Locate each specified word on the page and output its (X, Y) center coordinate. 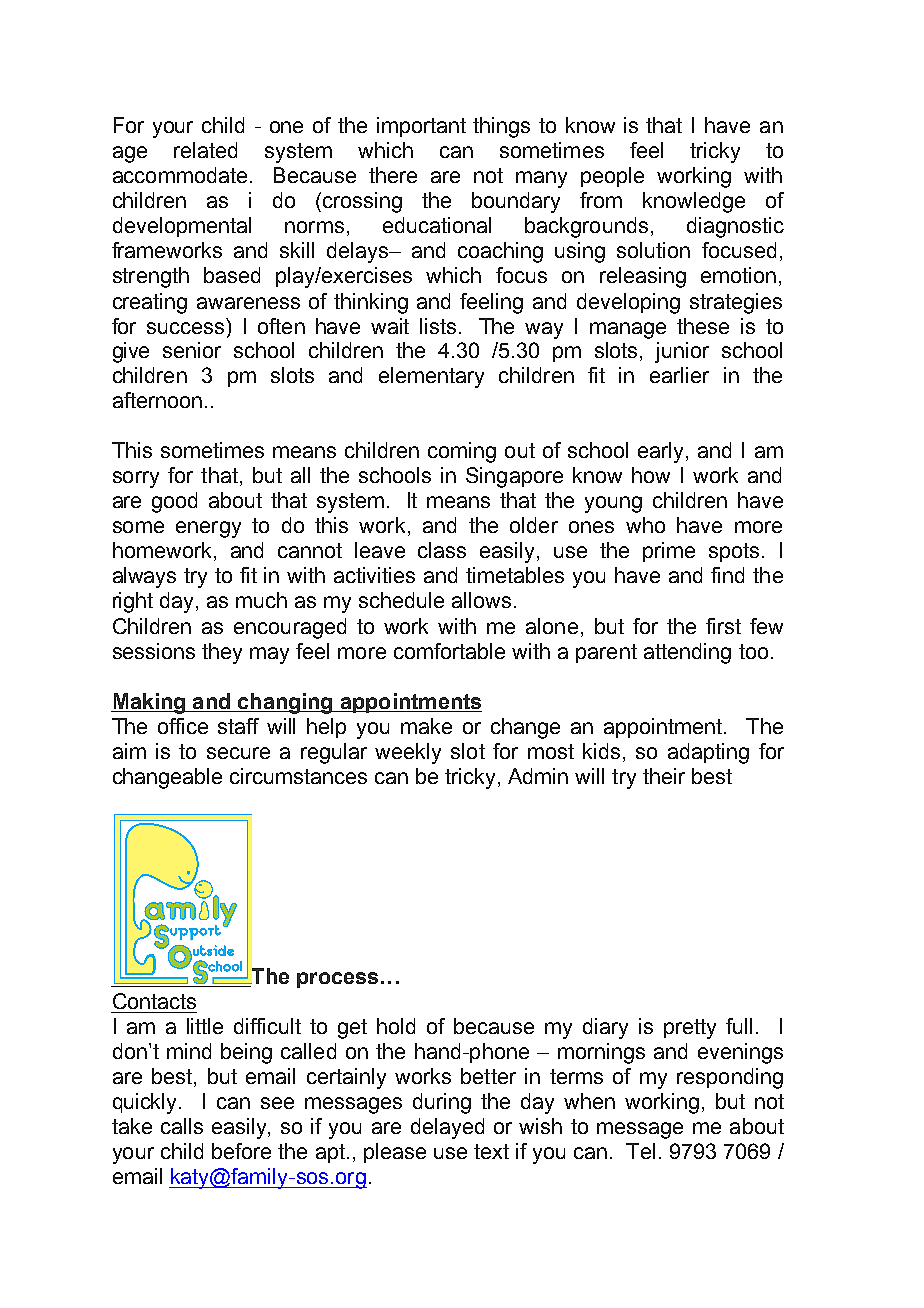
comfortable (449, 651)
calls (182, 1126)
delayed (447, 1128)
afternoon (157, 400)
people (612, 177)
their (664, 776)
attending (687, 653)
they (222, 653)
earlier (679, 375)
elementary (431, 377)
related (205, 150)
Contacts (154, 1001)
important (421, 127)
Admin (538, 776)
